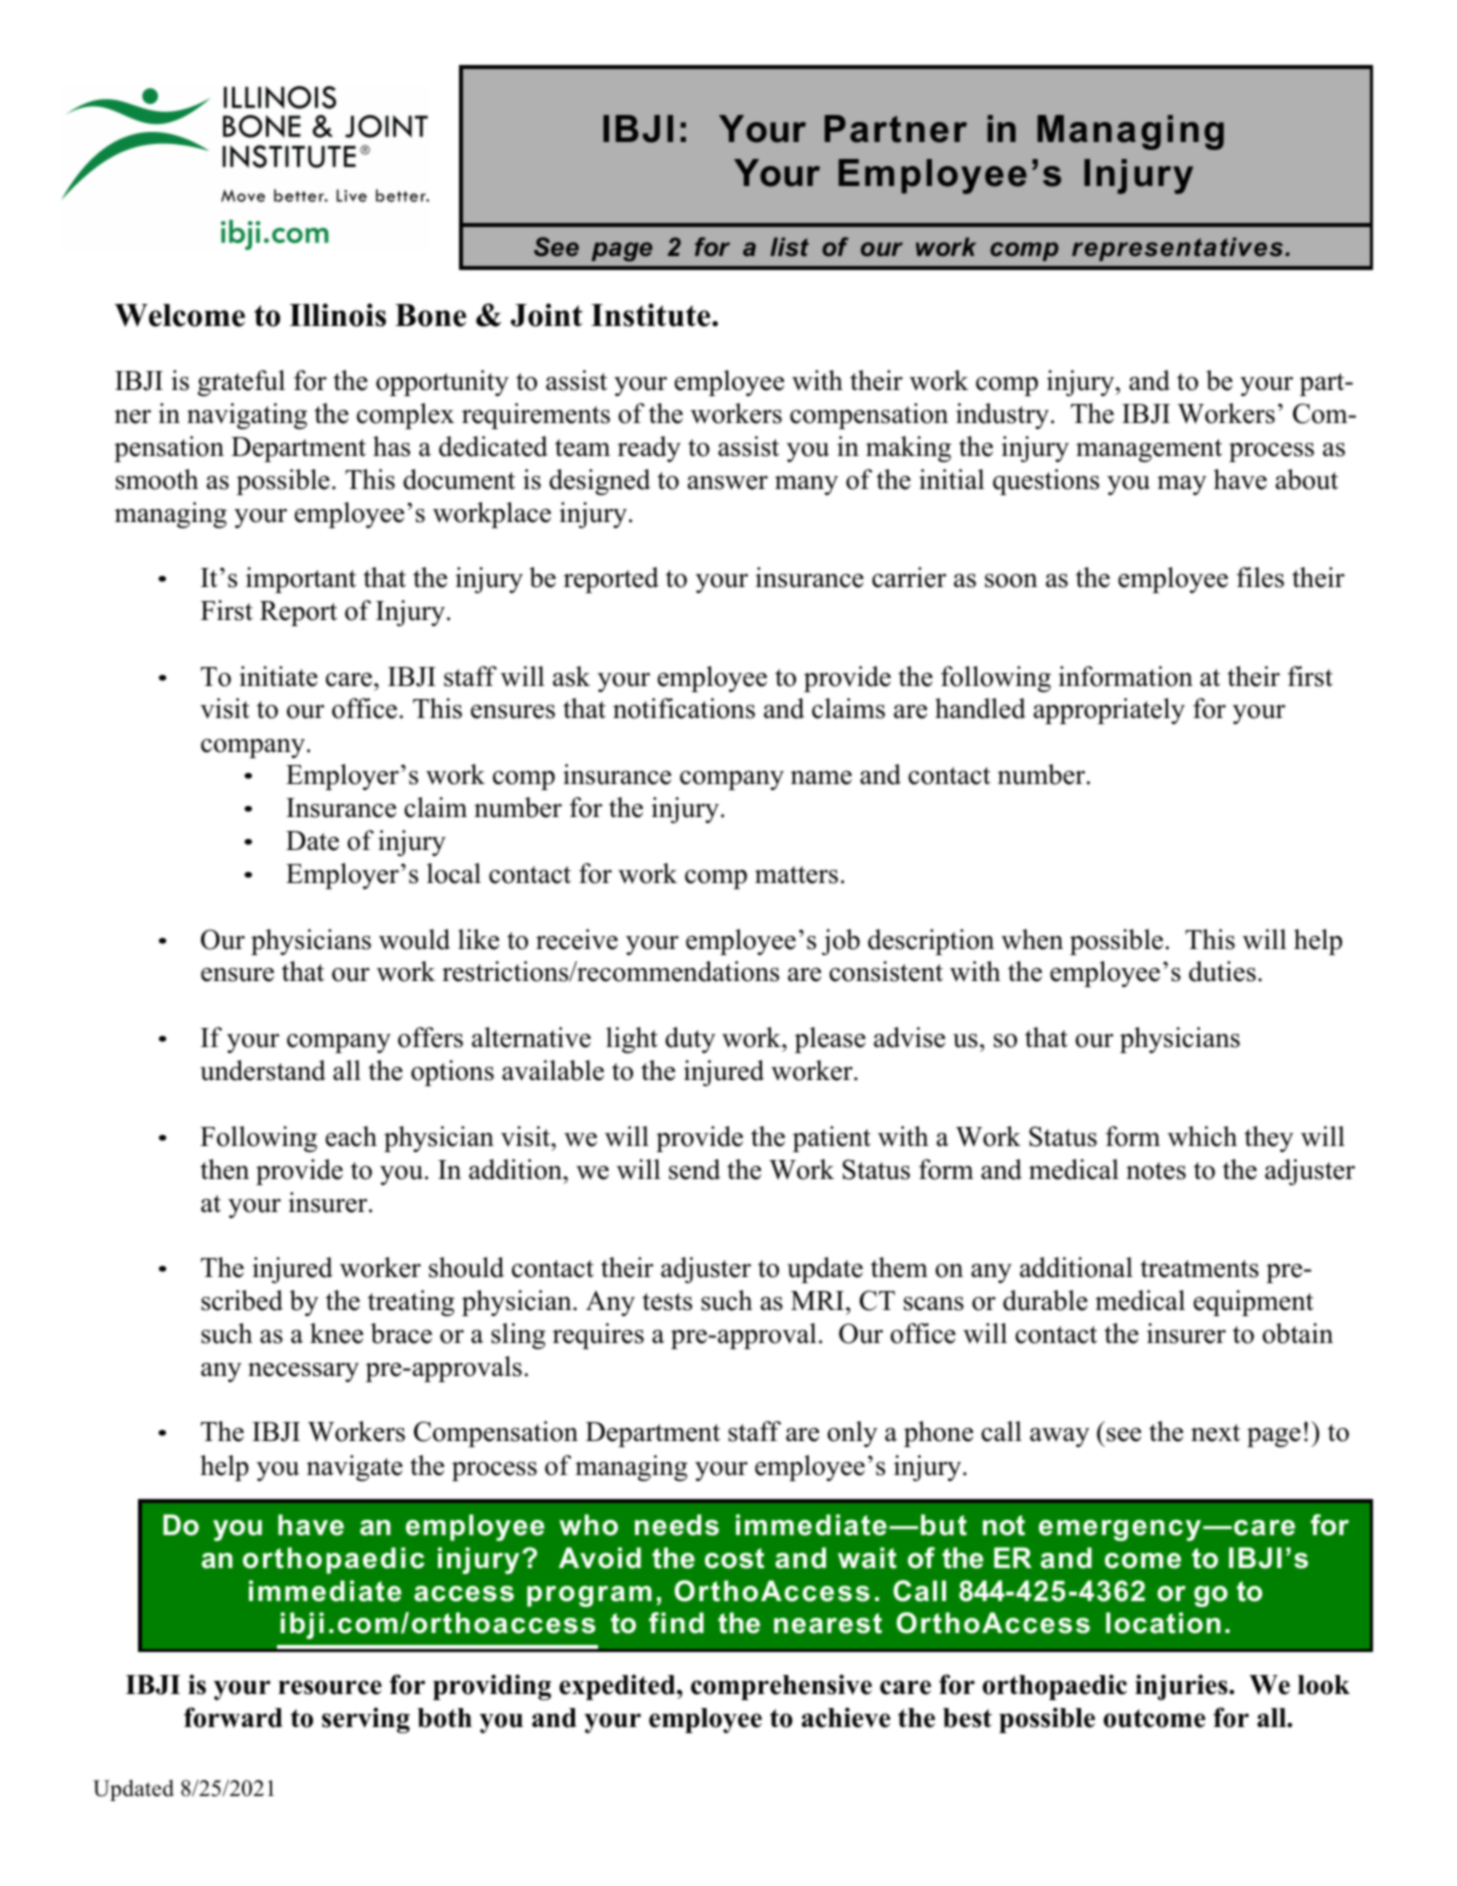 The image size is (1457, 1886). I want to click on resource, so click(330, 1687).
